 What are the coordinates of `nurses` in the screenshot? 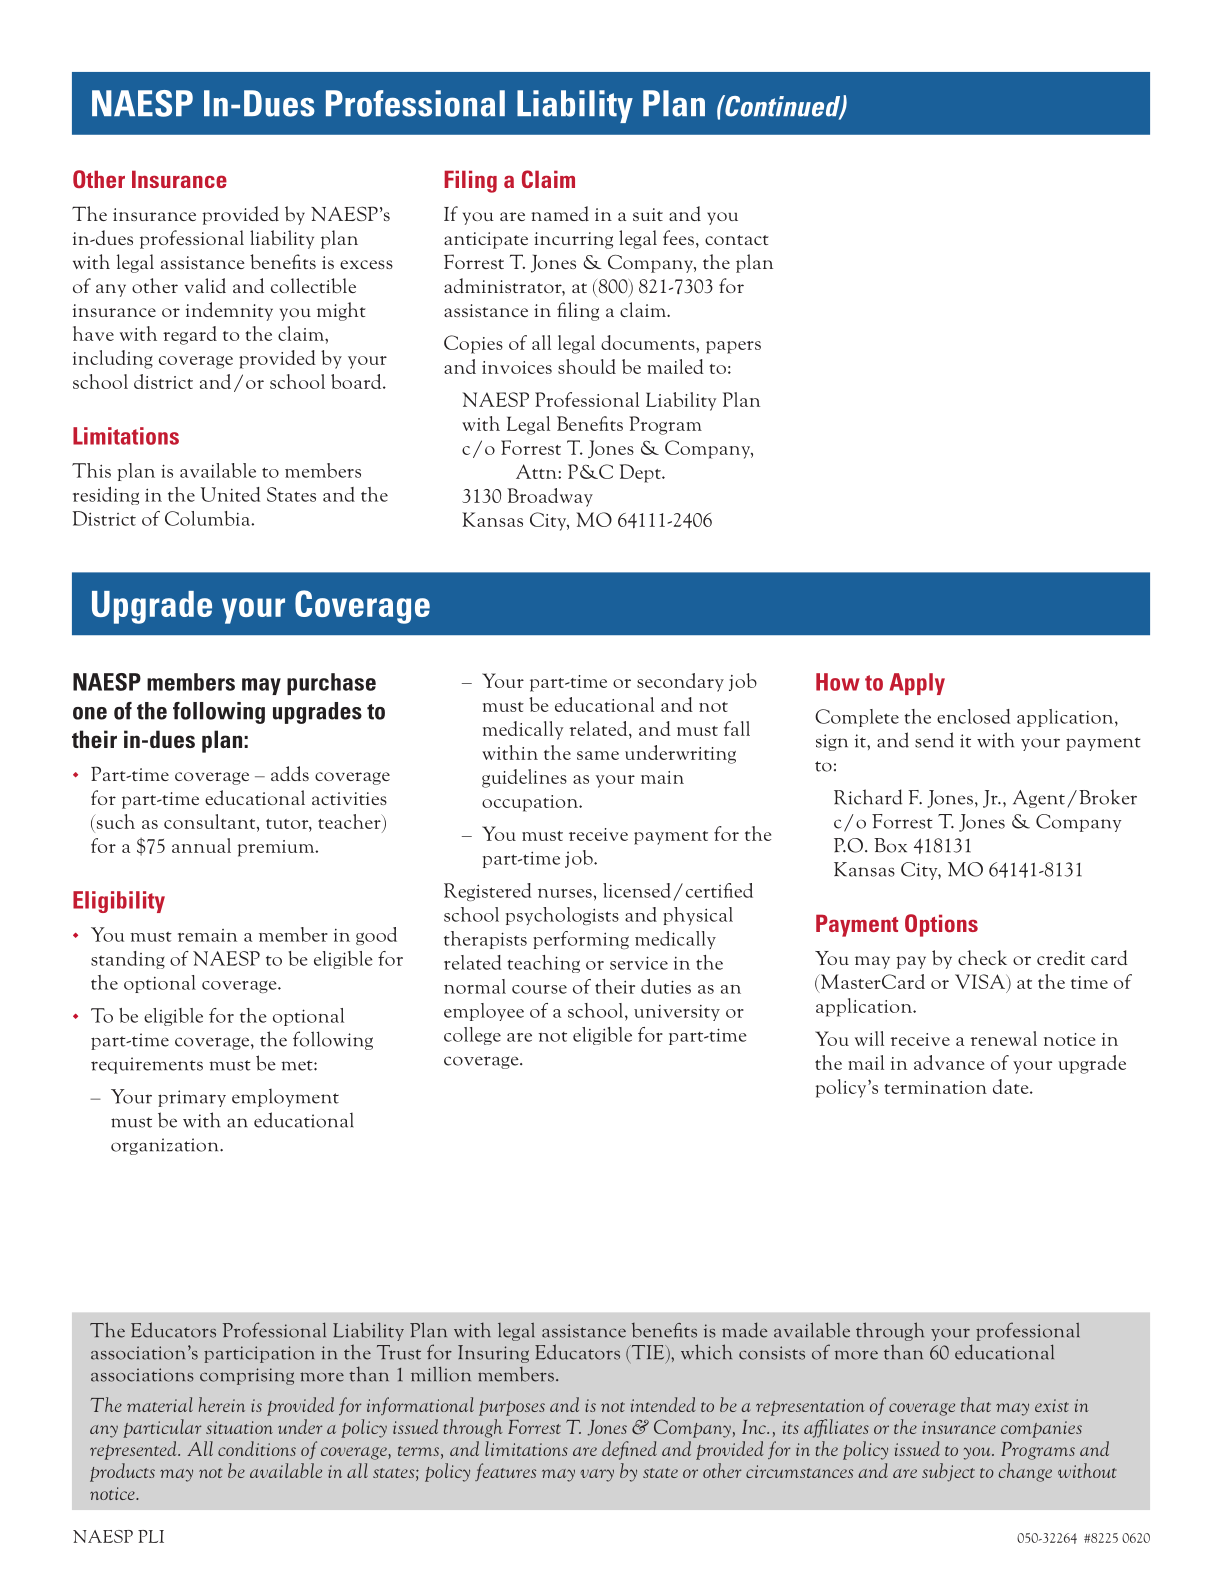 It's located at (565, 893).
